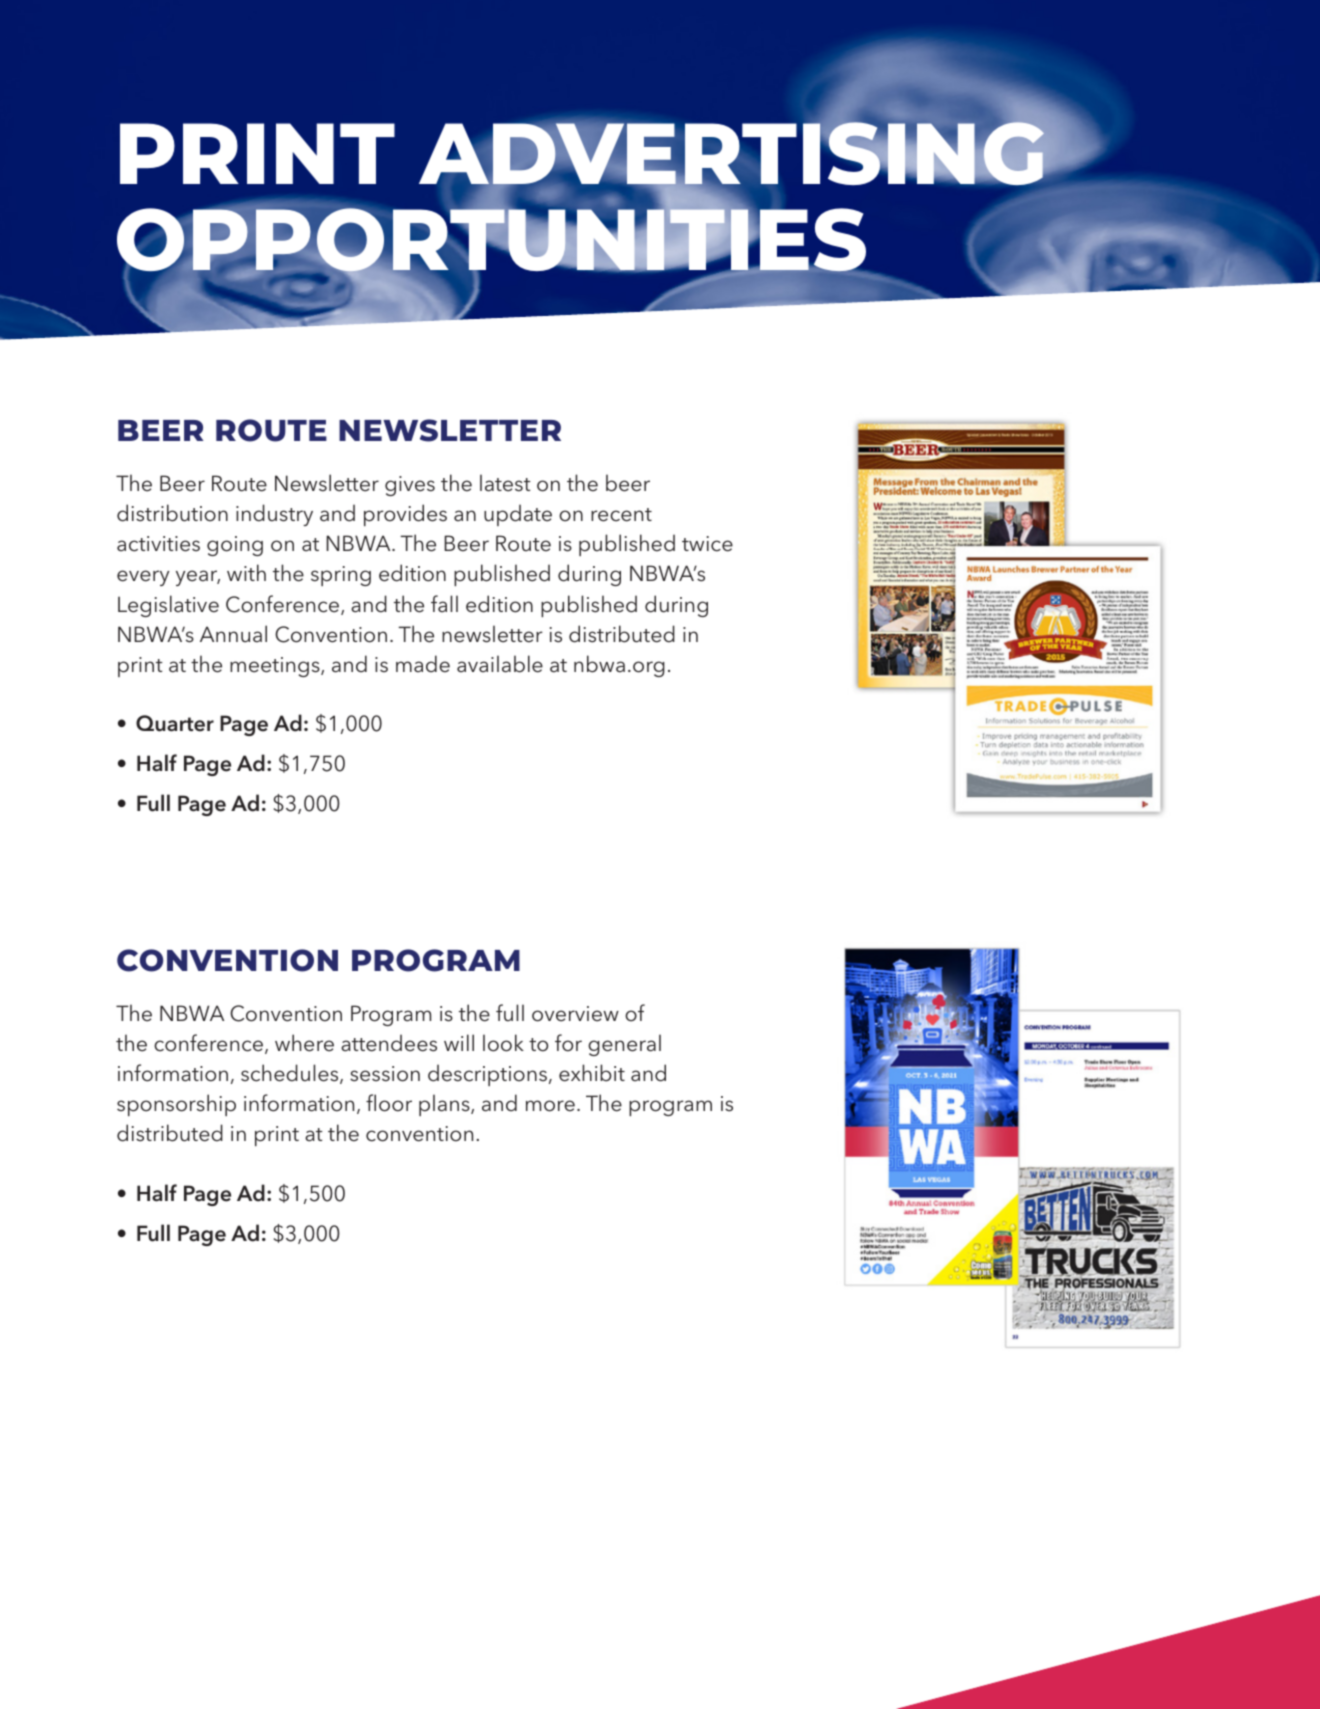 This document has width=1320, height=1709. Describe the element at coordinates (235, 546) in the document. I see `going` at that location.
